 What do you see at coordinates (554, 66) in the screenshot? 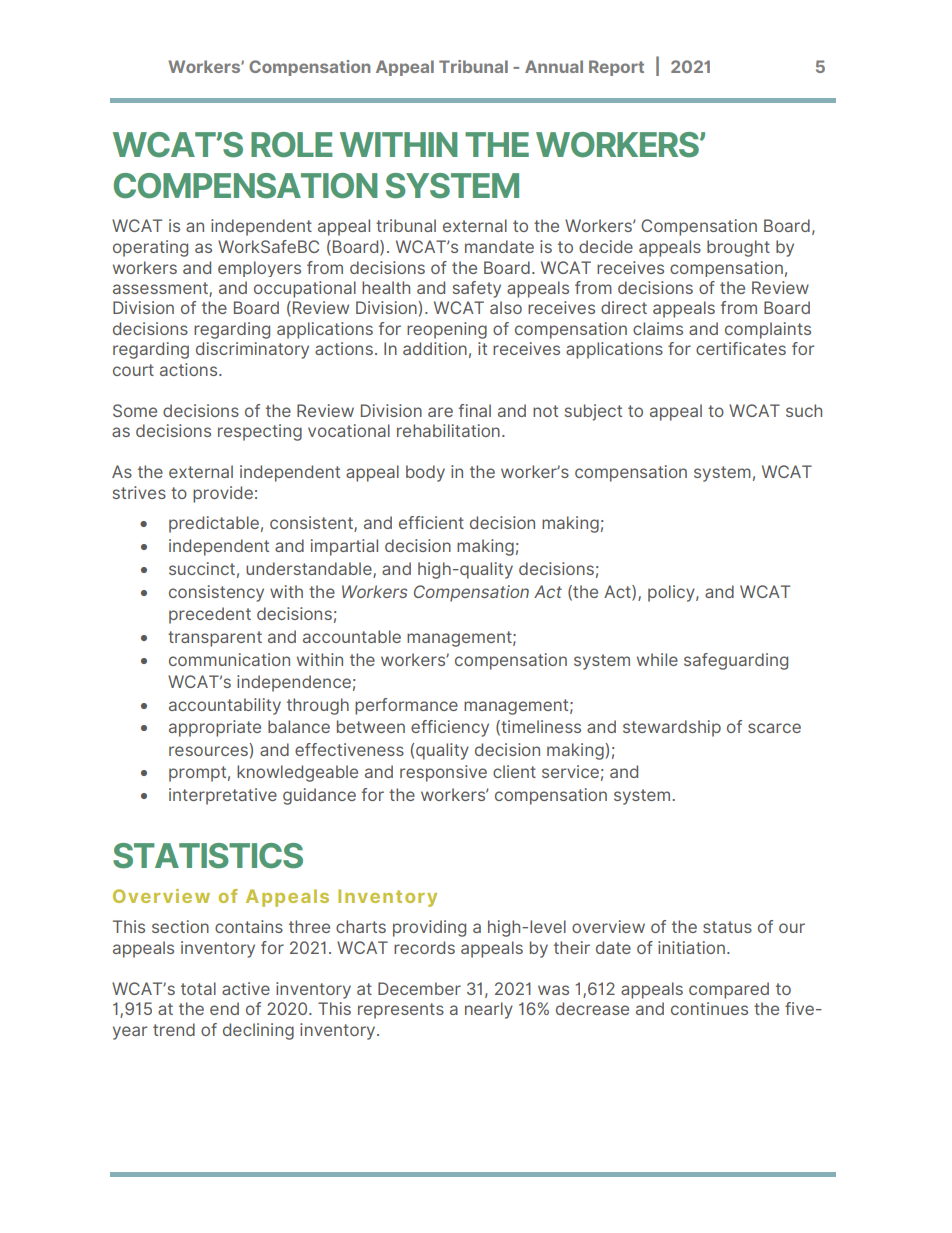
I see `Annual` at bounding box center [554, 66].
